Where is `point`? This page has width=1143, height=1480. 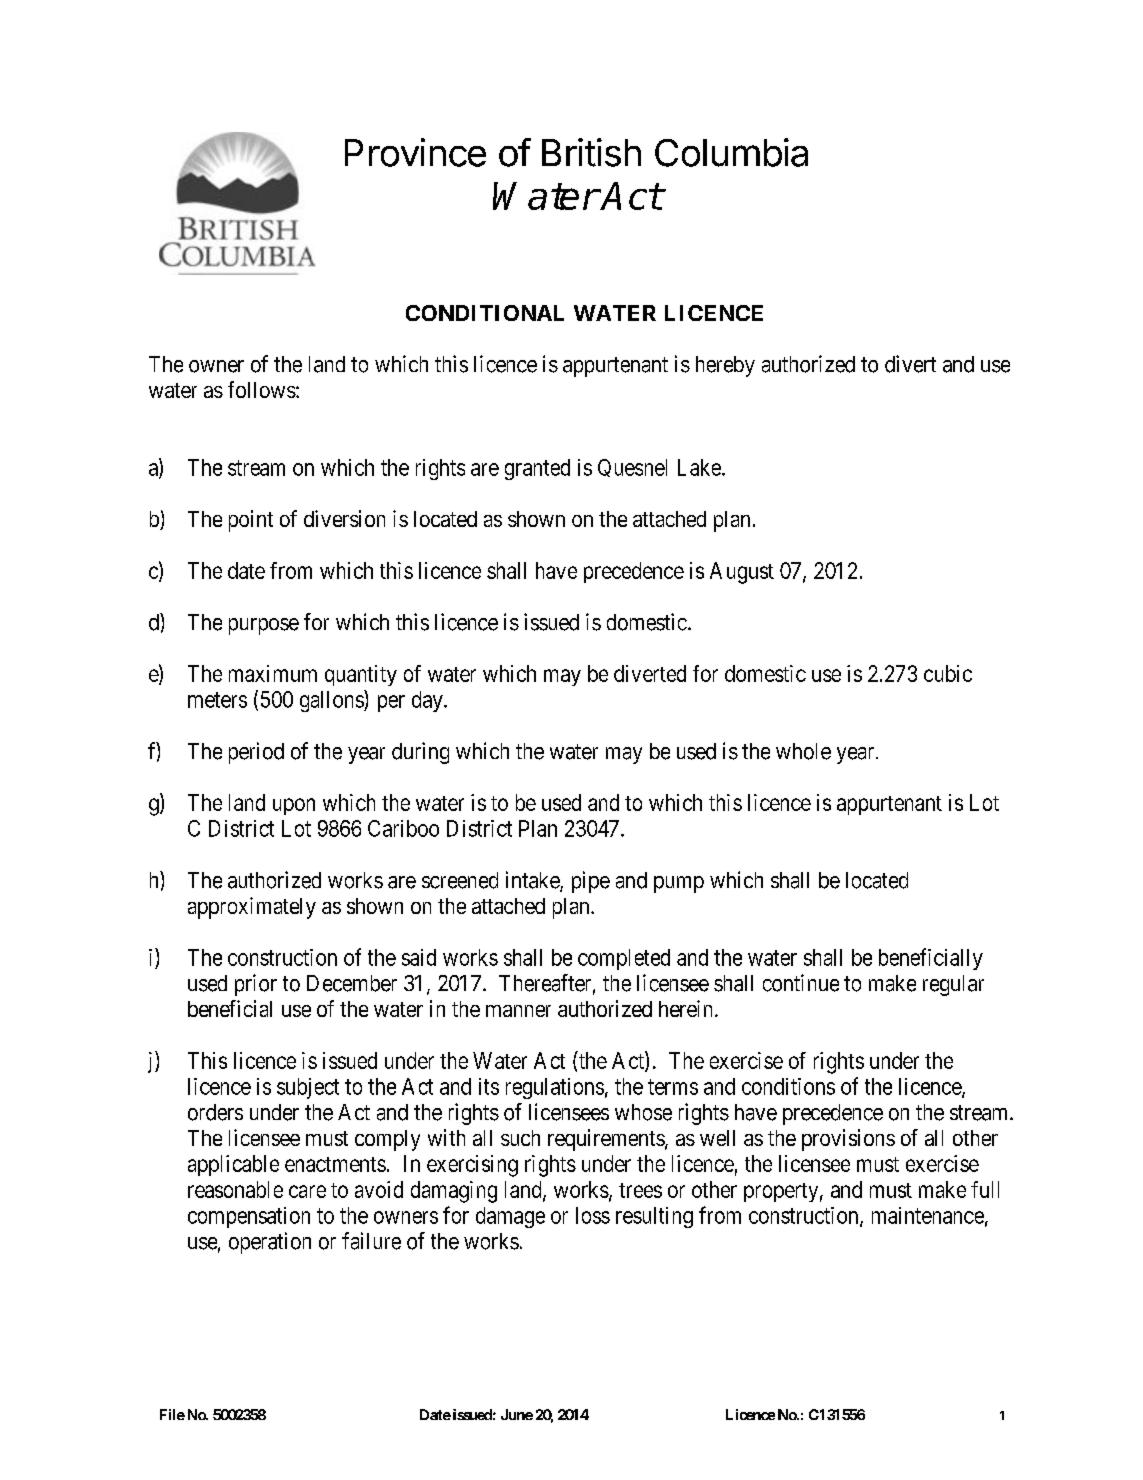 point is located at coordinates (251, 521).
